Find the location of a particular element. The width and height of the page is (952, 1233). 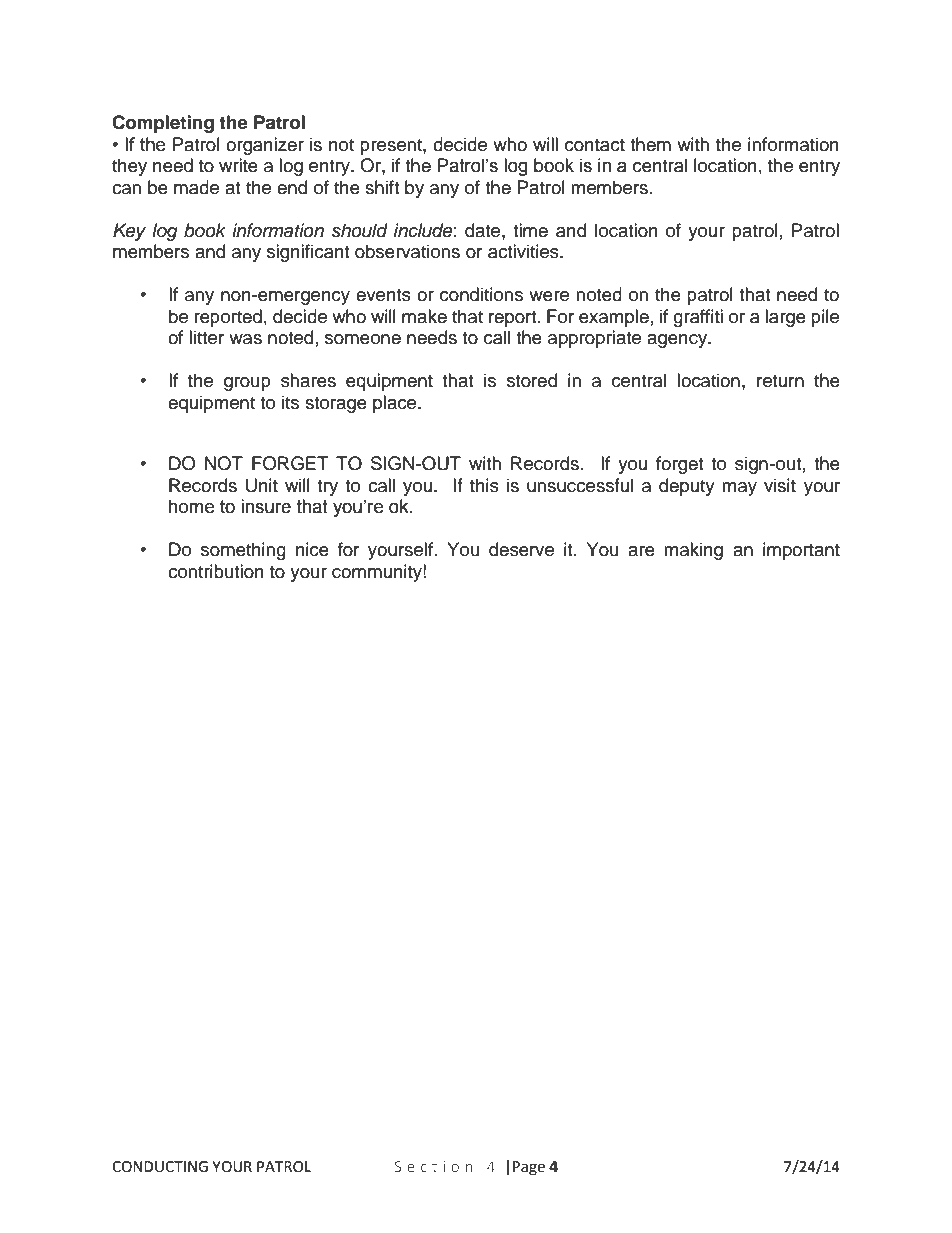

making is located at coordinates (693, 551).
